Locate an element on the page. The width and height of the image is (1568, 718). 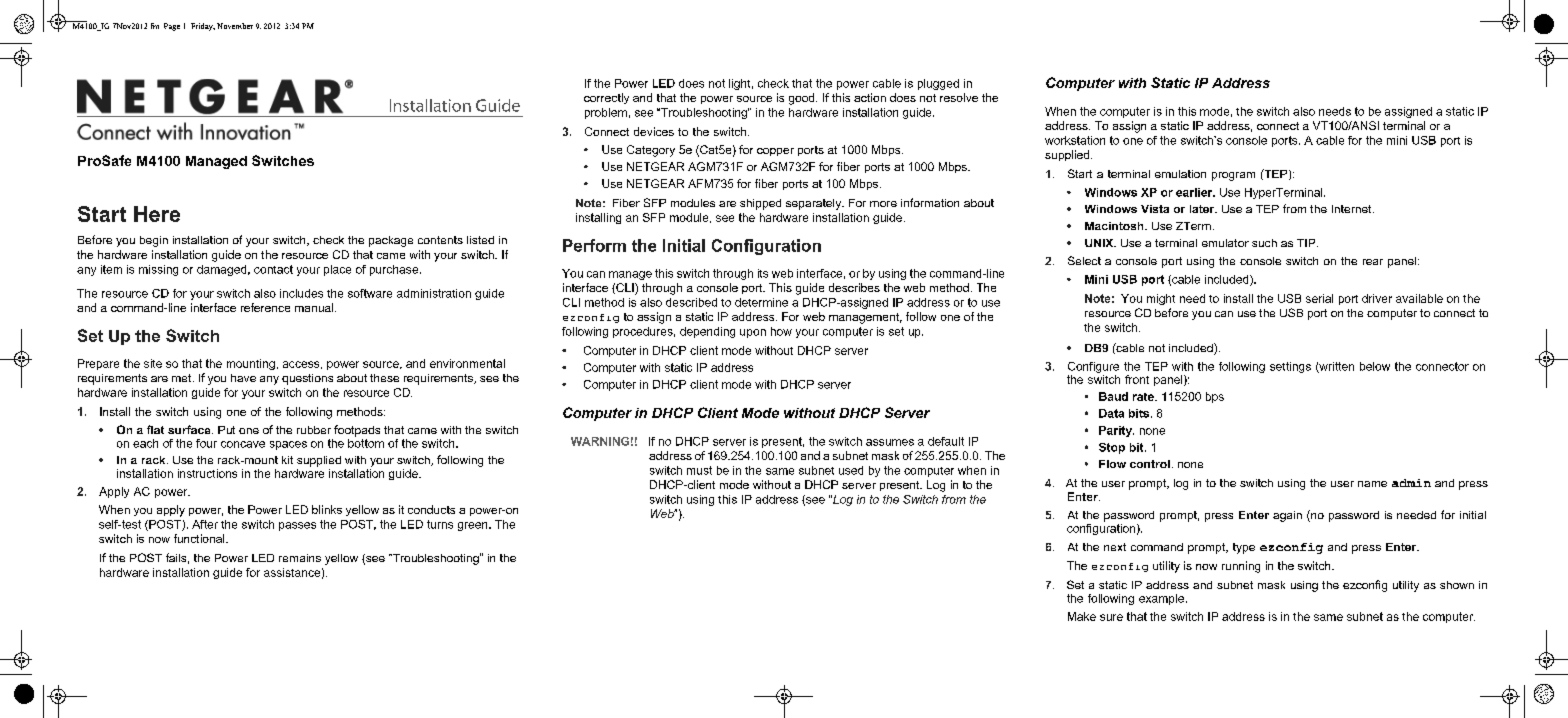
reference is located at coordinates (265, 307).
